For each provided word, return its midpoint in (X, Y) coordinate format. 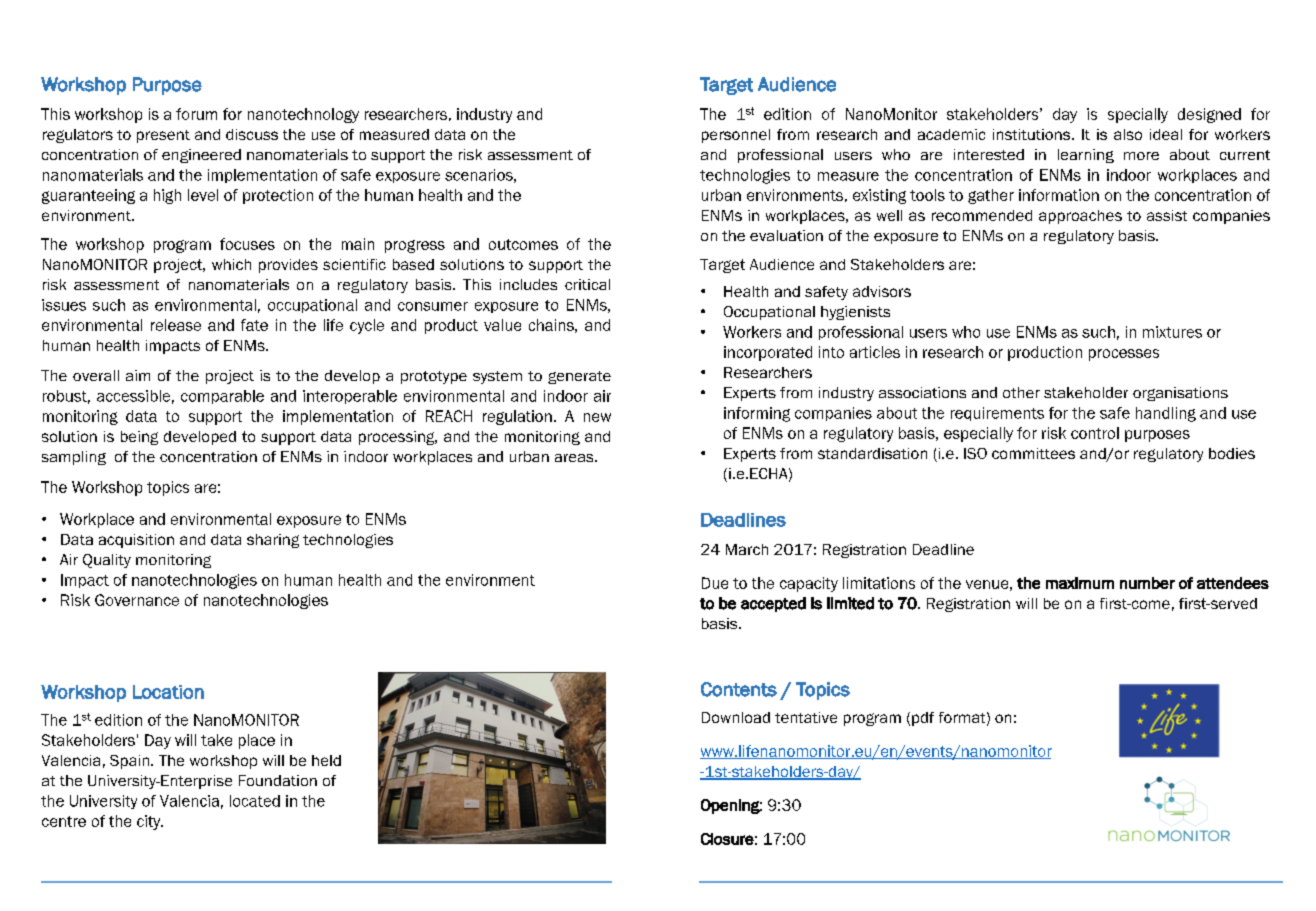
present (163, 136)
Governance (137, 600)
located (255, 801)
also (1128, 134)
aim (138, 375)
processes (1124, 355)
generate (579, 377)
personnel (736, 136)
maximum (1080, 583)
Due (715, 583)
